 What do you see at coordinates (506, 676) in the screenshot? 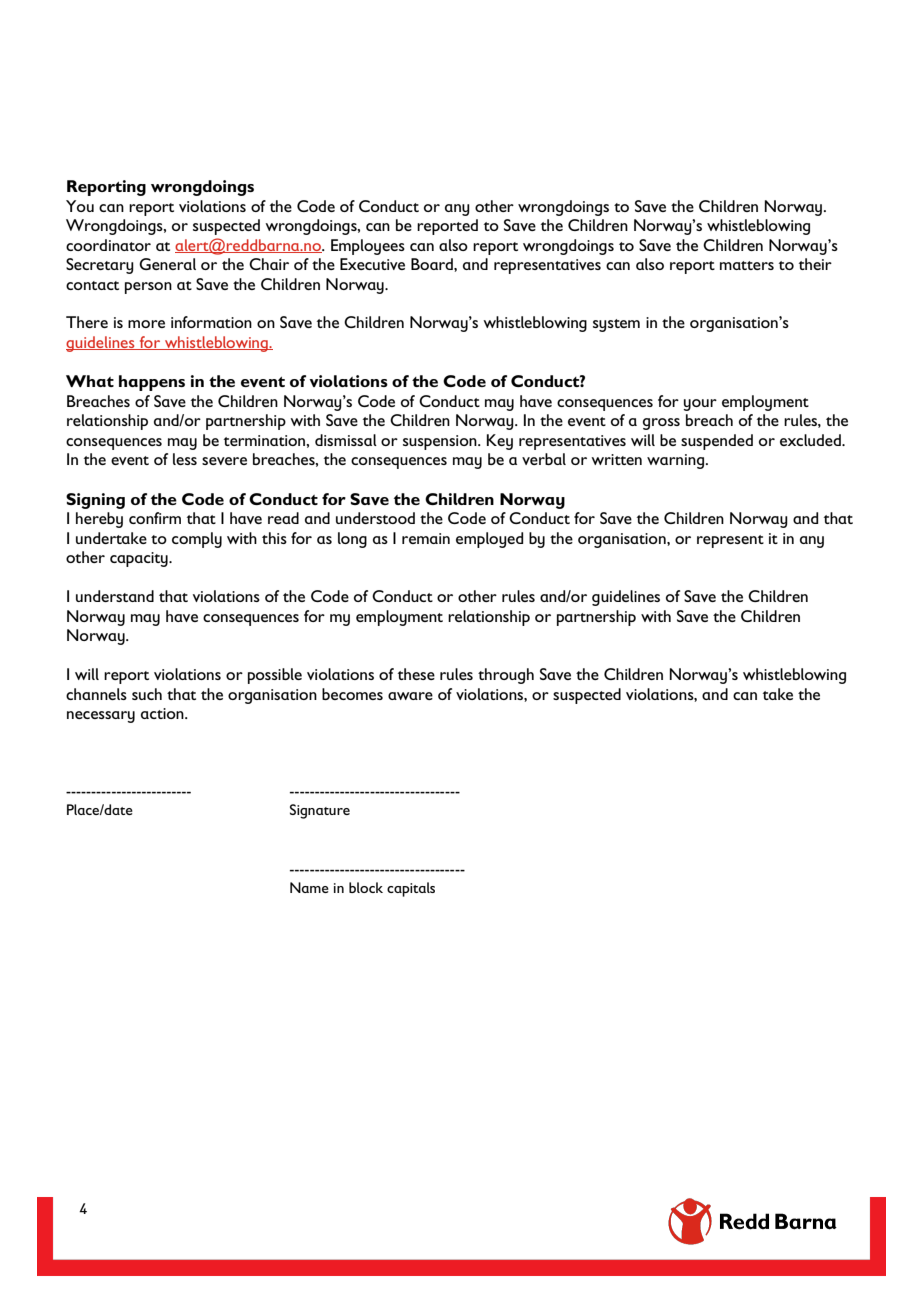
I see `through` at bounding box center [506, 676].
